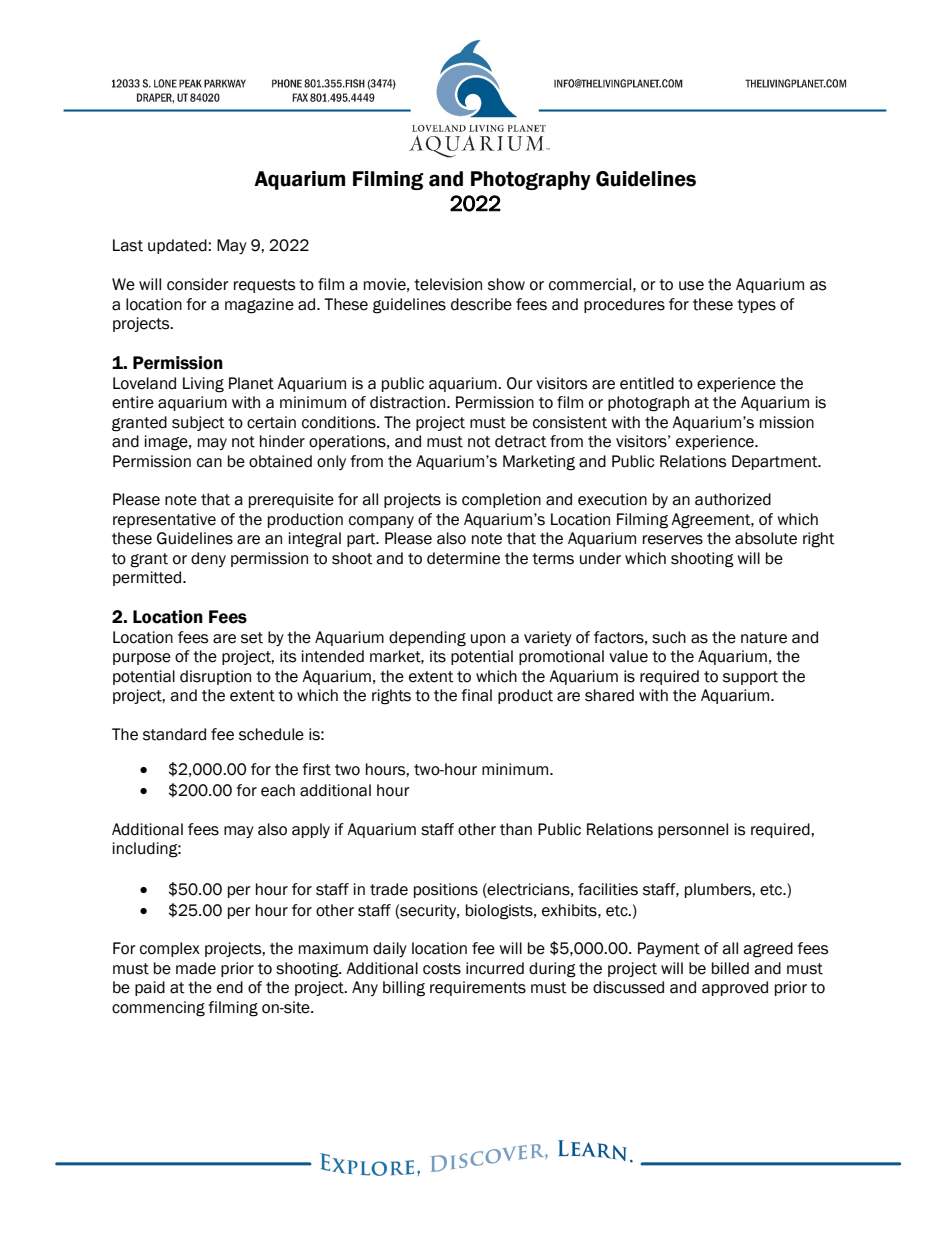 Image resolution: width=952 pixels, height=1233 pixels. Describe the element at coordinates (196, 968) in the screenshot. I see `made` at that location.
